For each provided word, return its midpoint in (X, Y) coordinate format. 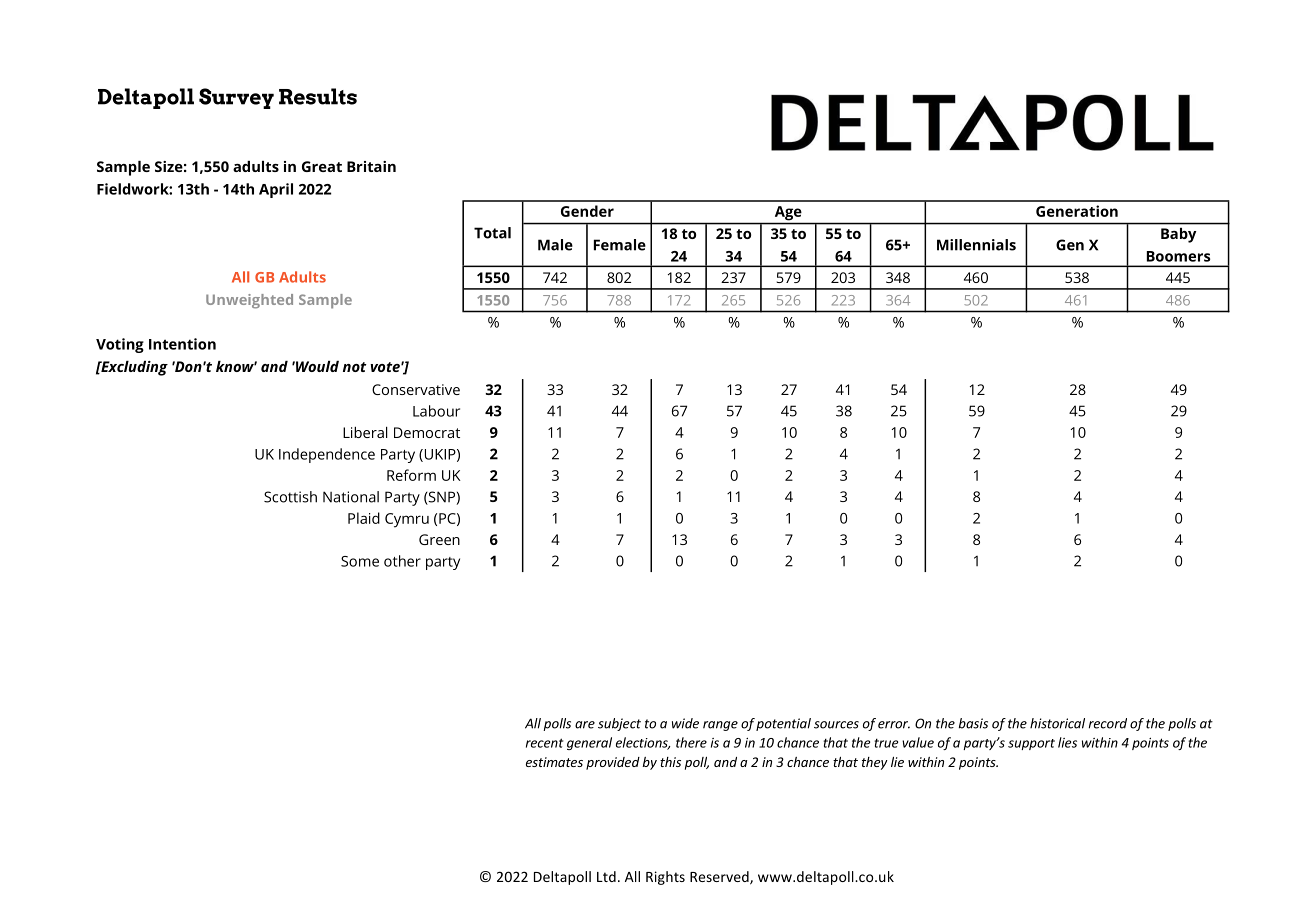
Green (439, 539)
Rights (665, 878)
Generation (1077, 211)
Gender (587, 211)
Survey (236, 98)
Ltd (606, 876)
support (1031, 744)
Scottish (290, 497)
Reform (411, 475)
